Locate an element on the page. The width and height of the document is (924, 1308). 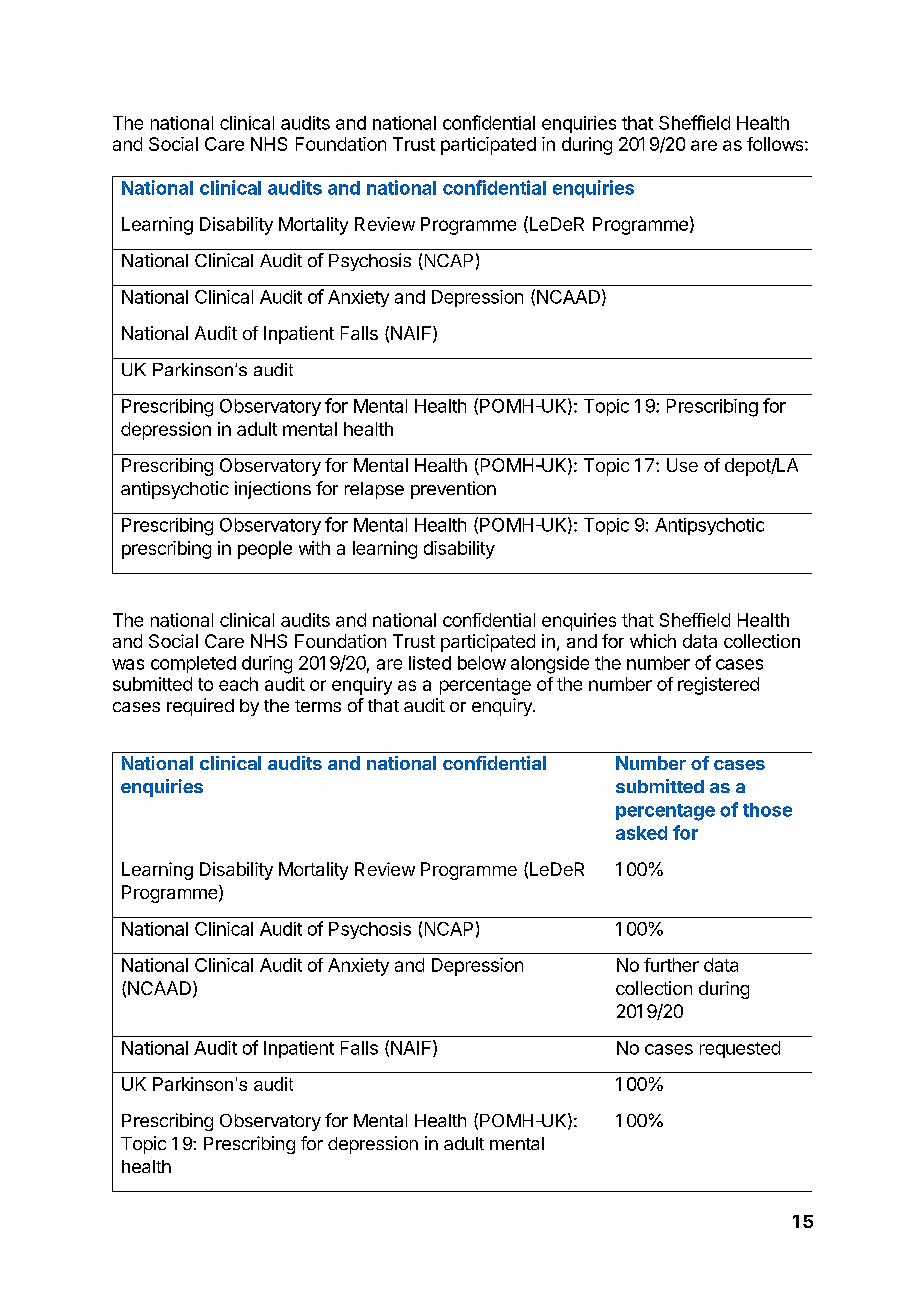
prevention is located at coordinates (453, 490).
